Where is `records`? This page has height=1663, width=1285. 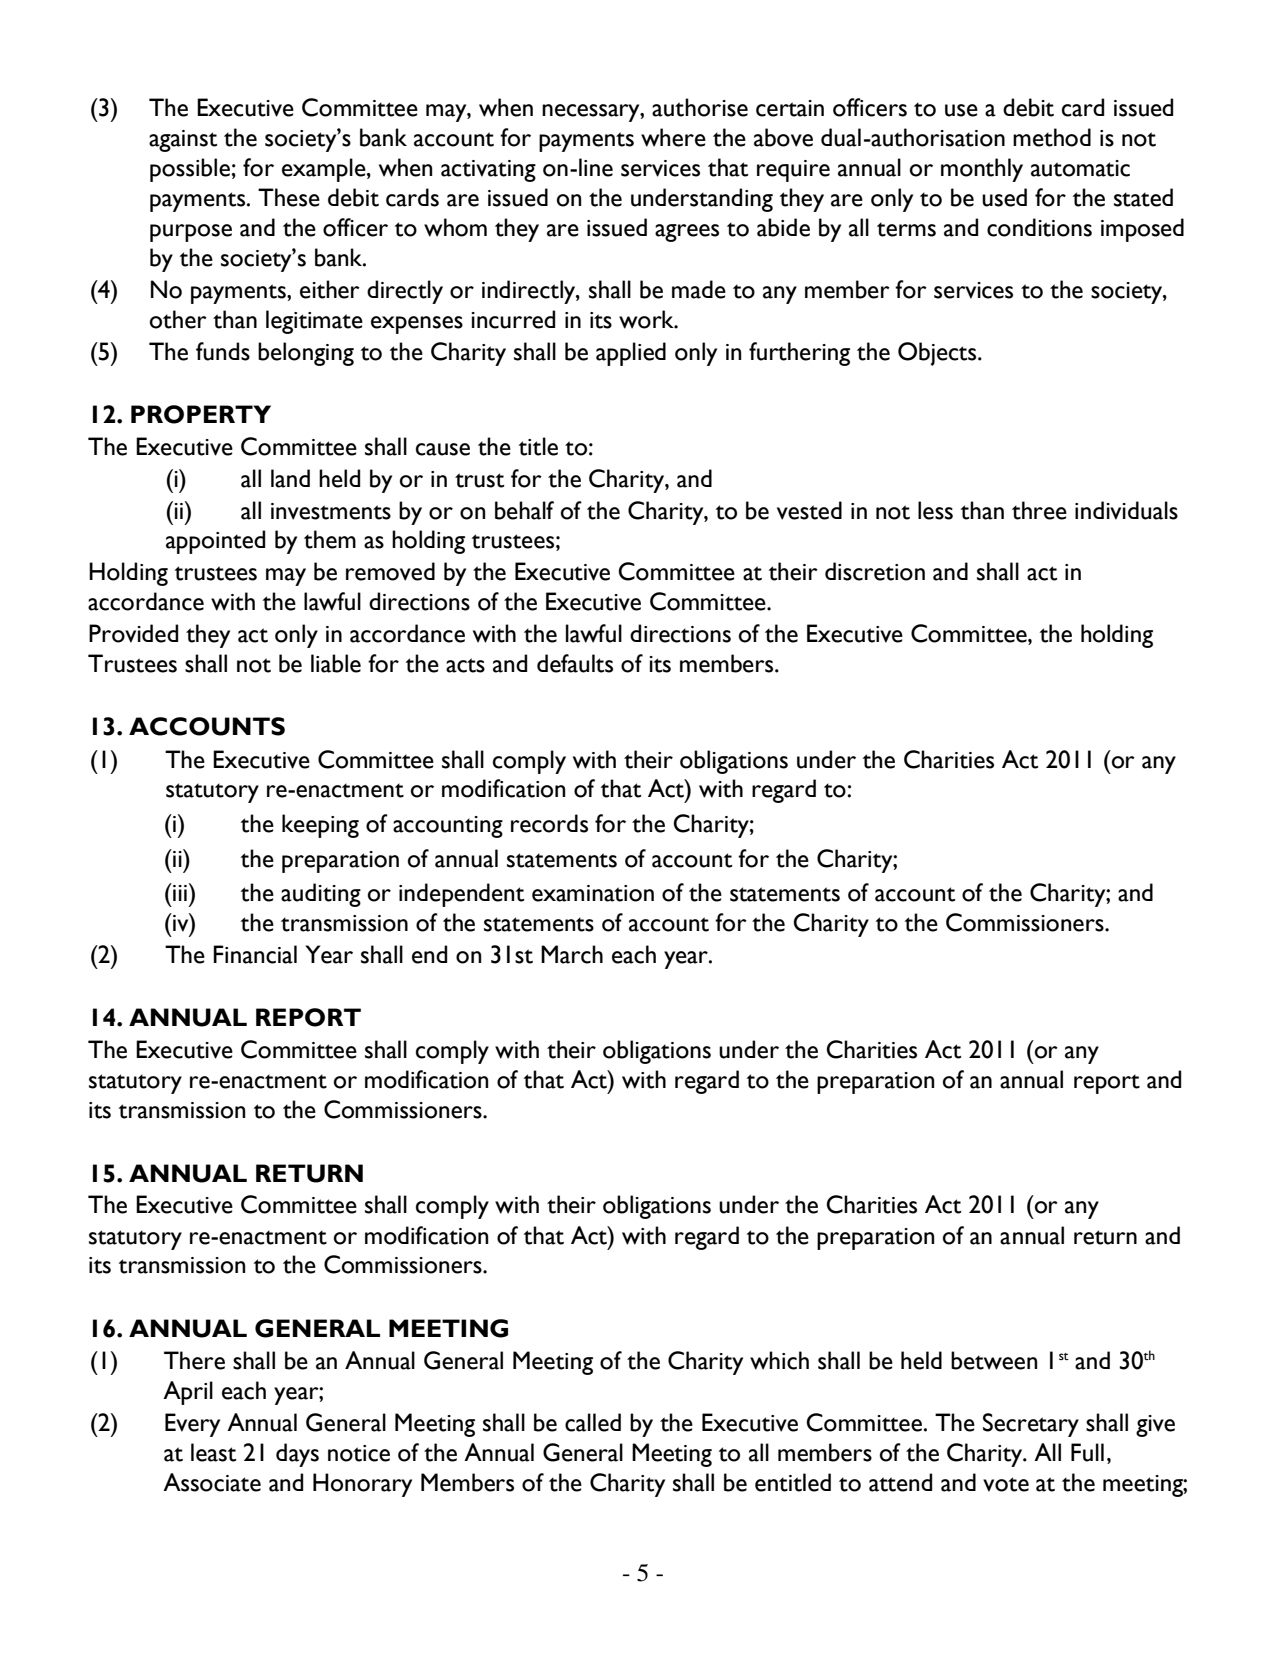
records is located at coordinates (549, 823).
